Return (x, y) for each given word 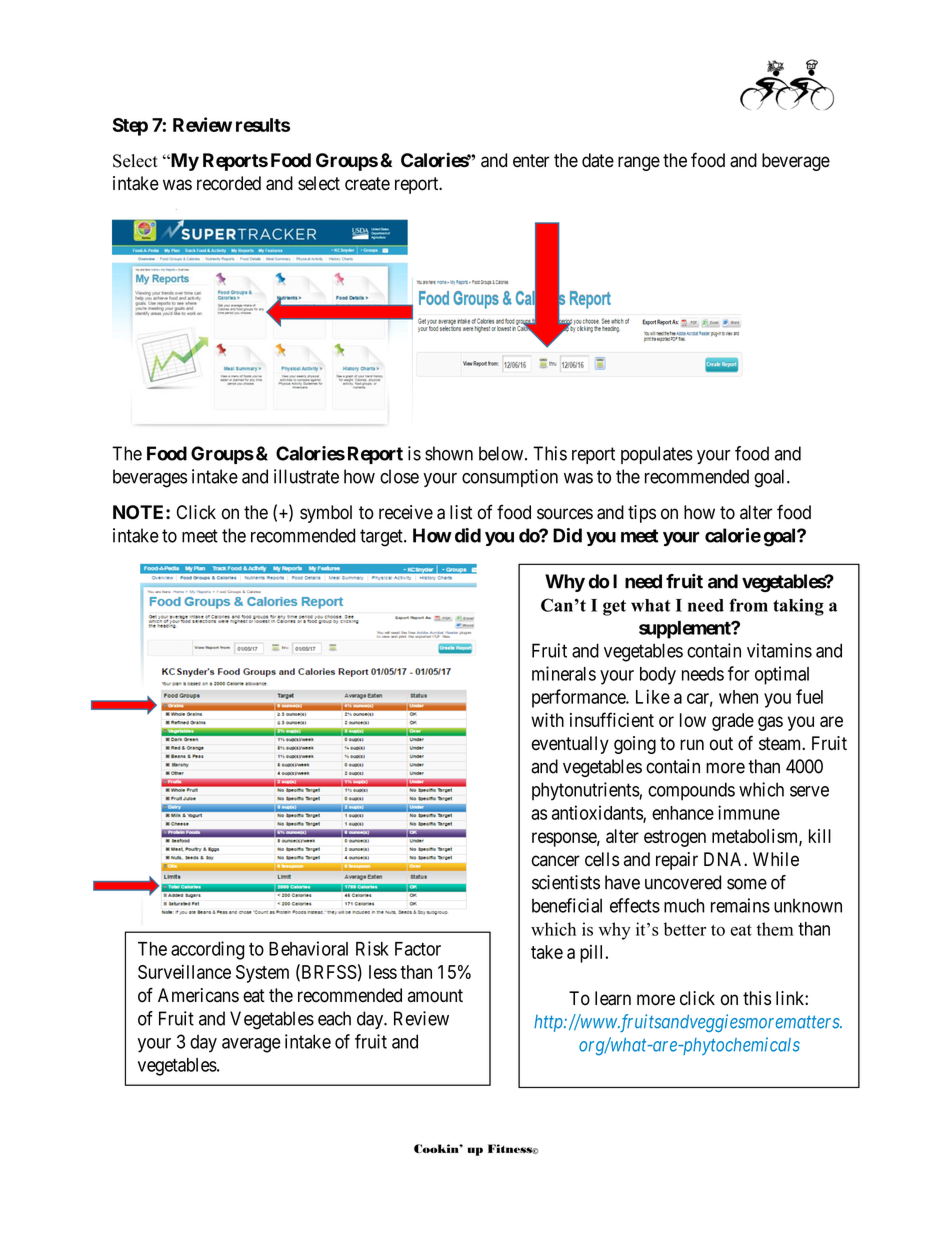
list (461, 512)
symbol (326, 514)
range (639, 163)
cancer (556, 861)
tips (642, 514)
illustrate (306, 476)
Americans (198, 995)
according (208, 950)
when (738, 697)
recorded (229, 183)
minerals (564, 673)
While (776, 859)
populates (657, 455)
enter (531, 161)
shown (449, 453)
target (382, 538)
